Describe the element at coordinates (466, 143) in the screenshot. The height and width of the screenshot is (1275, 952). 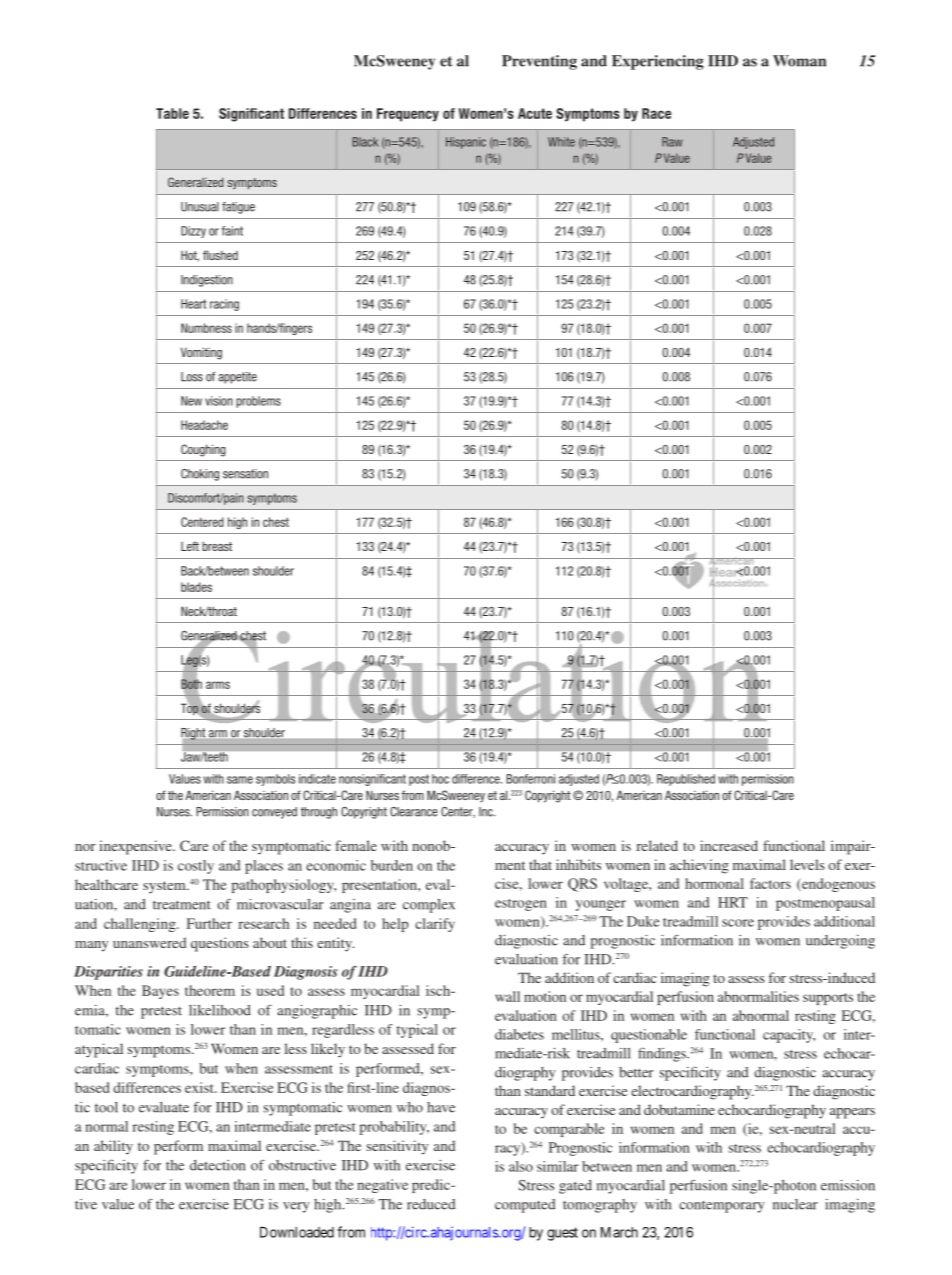
I see `Hispanic` at that location.
